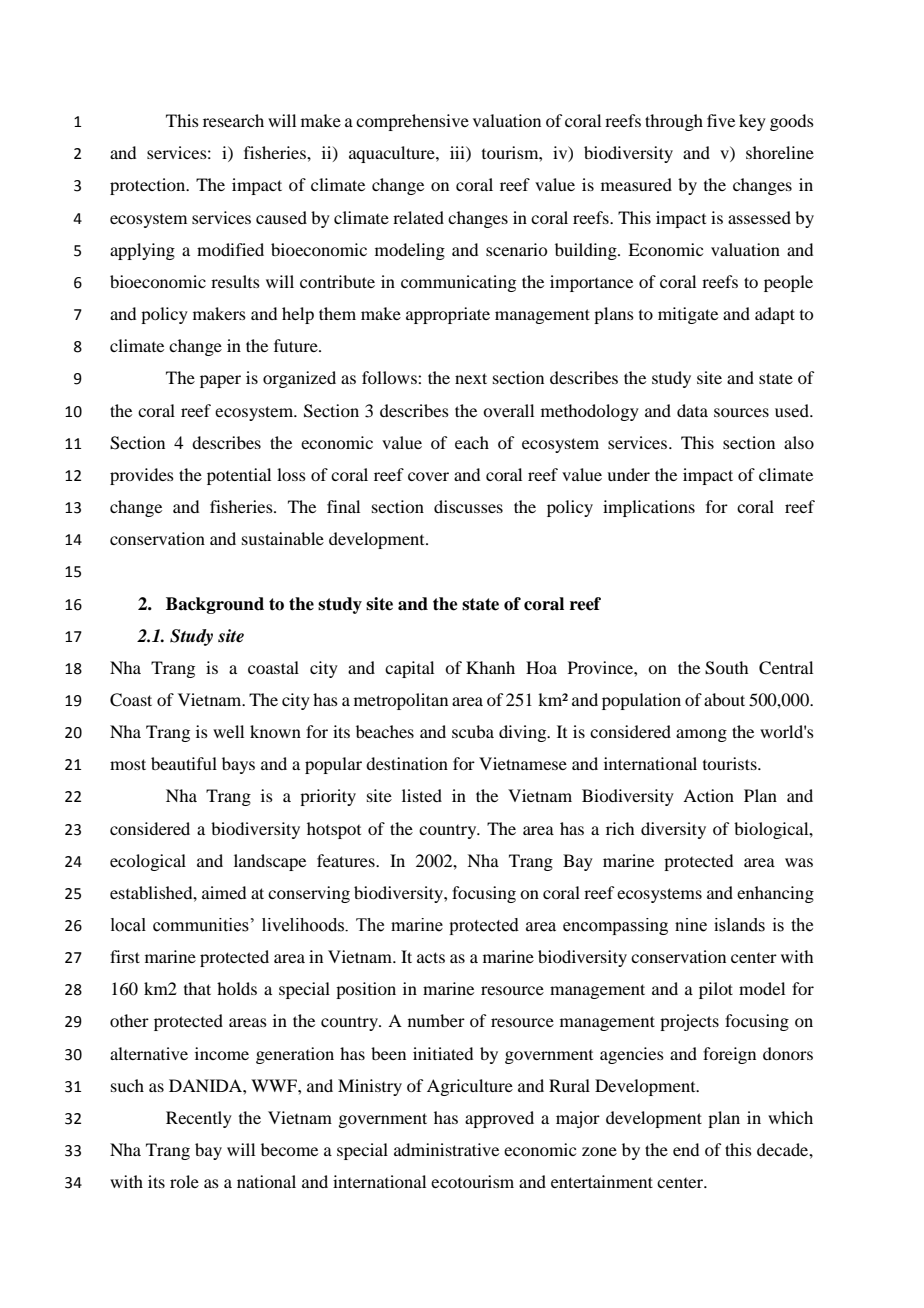 The height and width of the screenshot is (1308, 924). Describe the element at coordinates (726, 668) in the screenshot. I see `South` at that location.
